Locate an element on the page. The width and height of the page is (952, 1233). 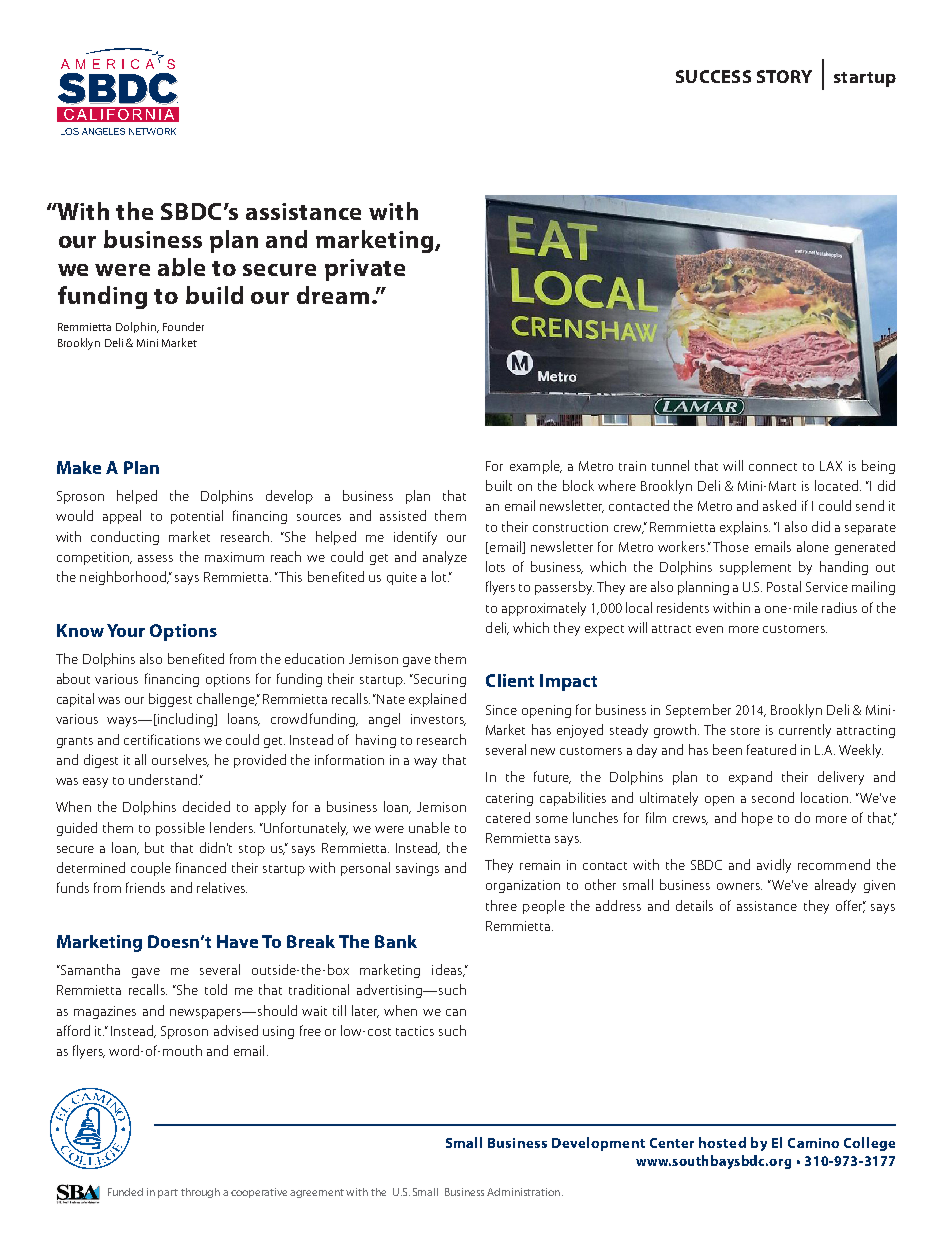
build is located at coordinates (214, 295).
